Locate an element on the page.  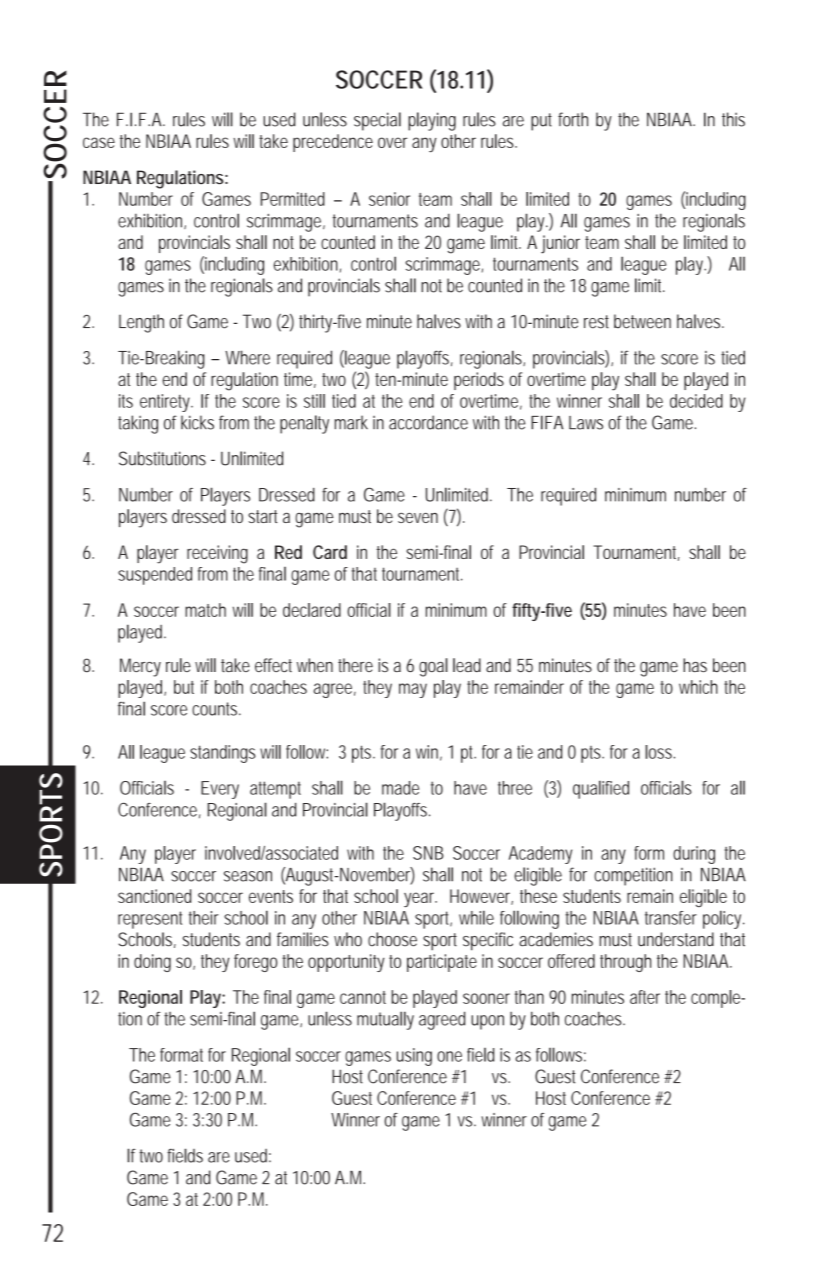
decided is located at coordinates (696, 401).
